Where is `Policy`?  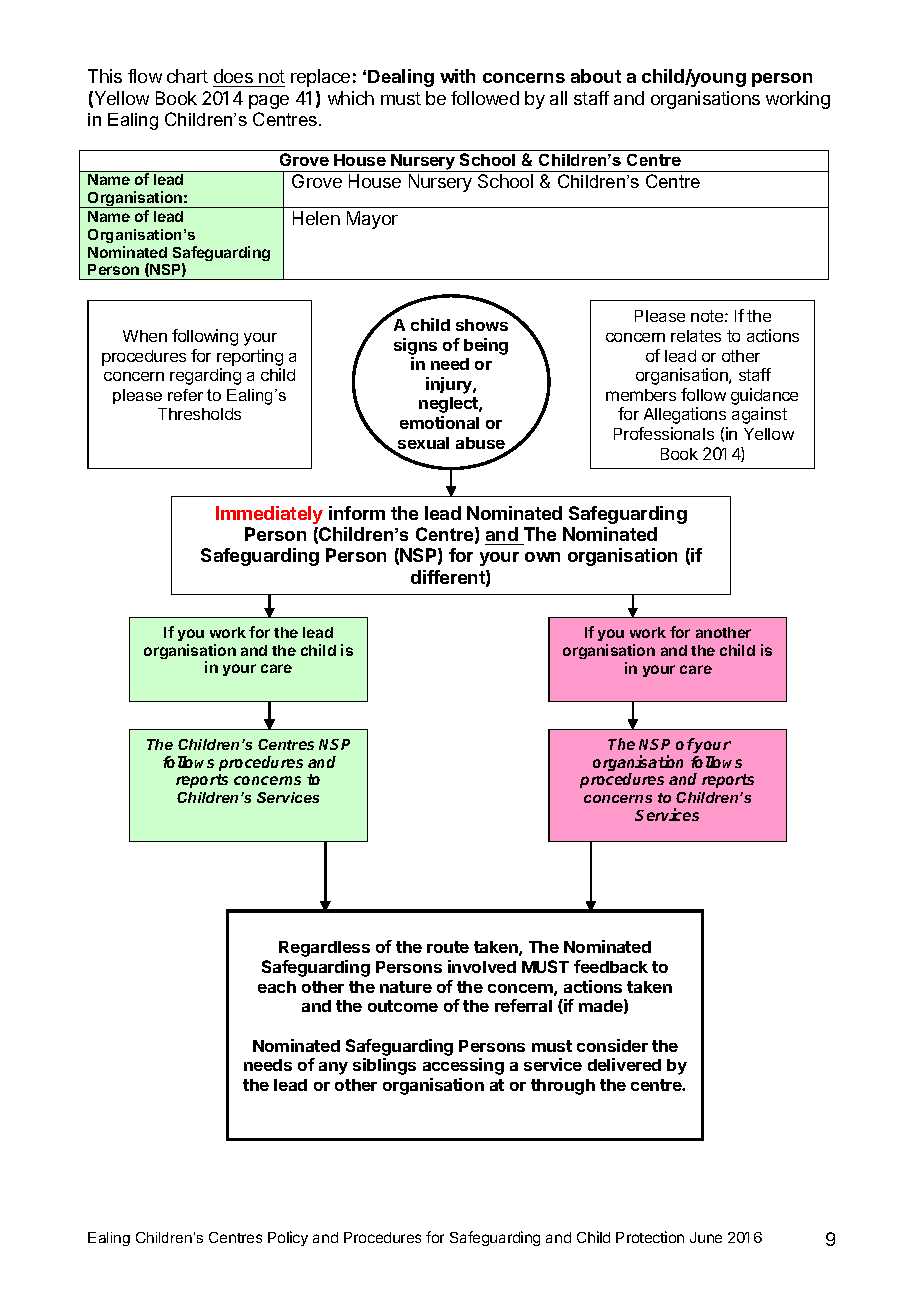 Policy is located at coordinates (288, 1238).
